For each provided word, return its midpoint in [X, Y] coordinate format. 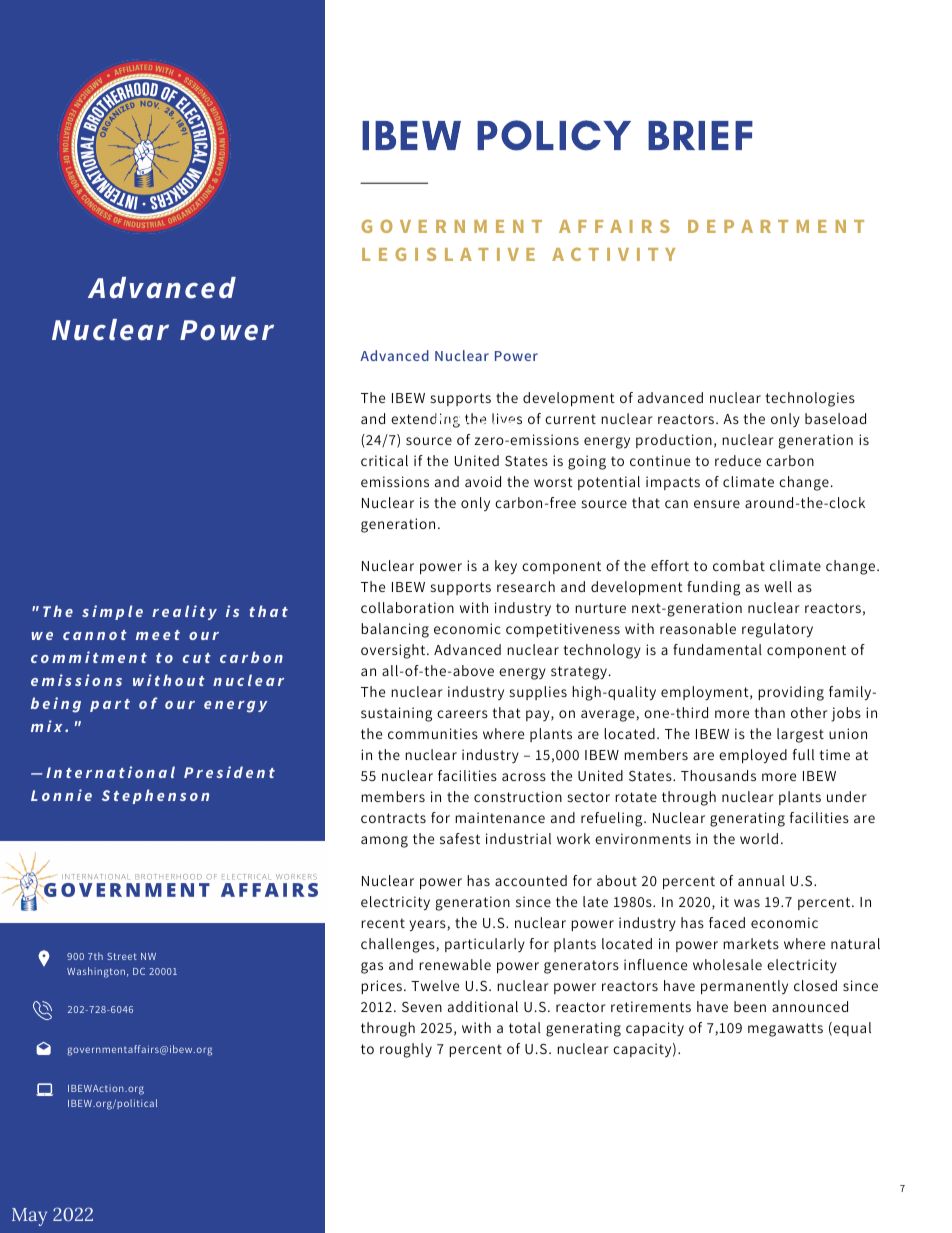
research [526, 586]
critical [384, 460]
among [384, 842]
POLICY [554, 135]
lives [507, 418]
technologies [810, 399]
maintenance [500, 817]
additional [483, 1006]
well [778, 586]
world [759, 838]
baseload [835, 418]
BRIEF [700, 135]
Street [122, 956]
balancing [395, 630]
